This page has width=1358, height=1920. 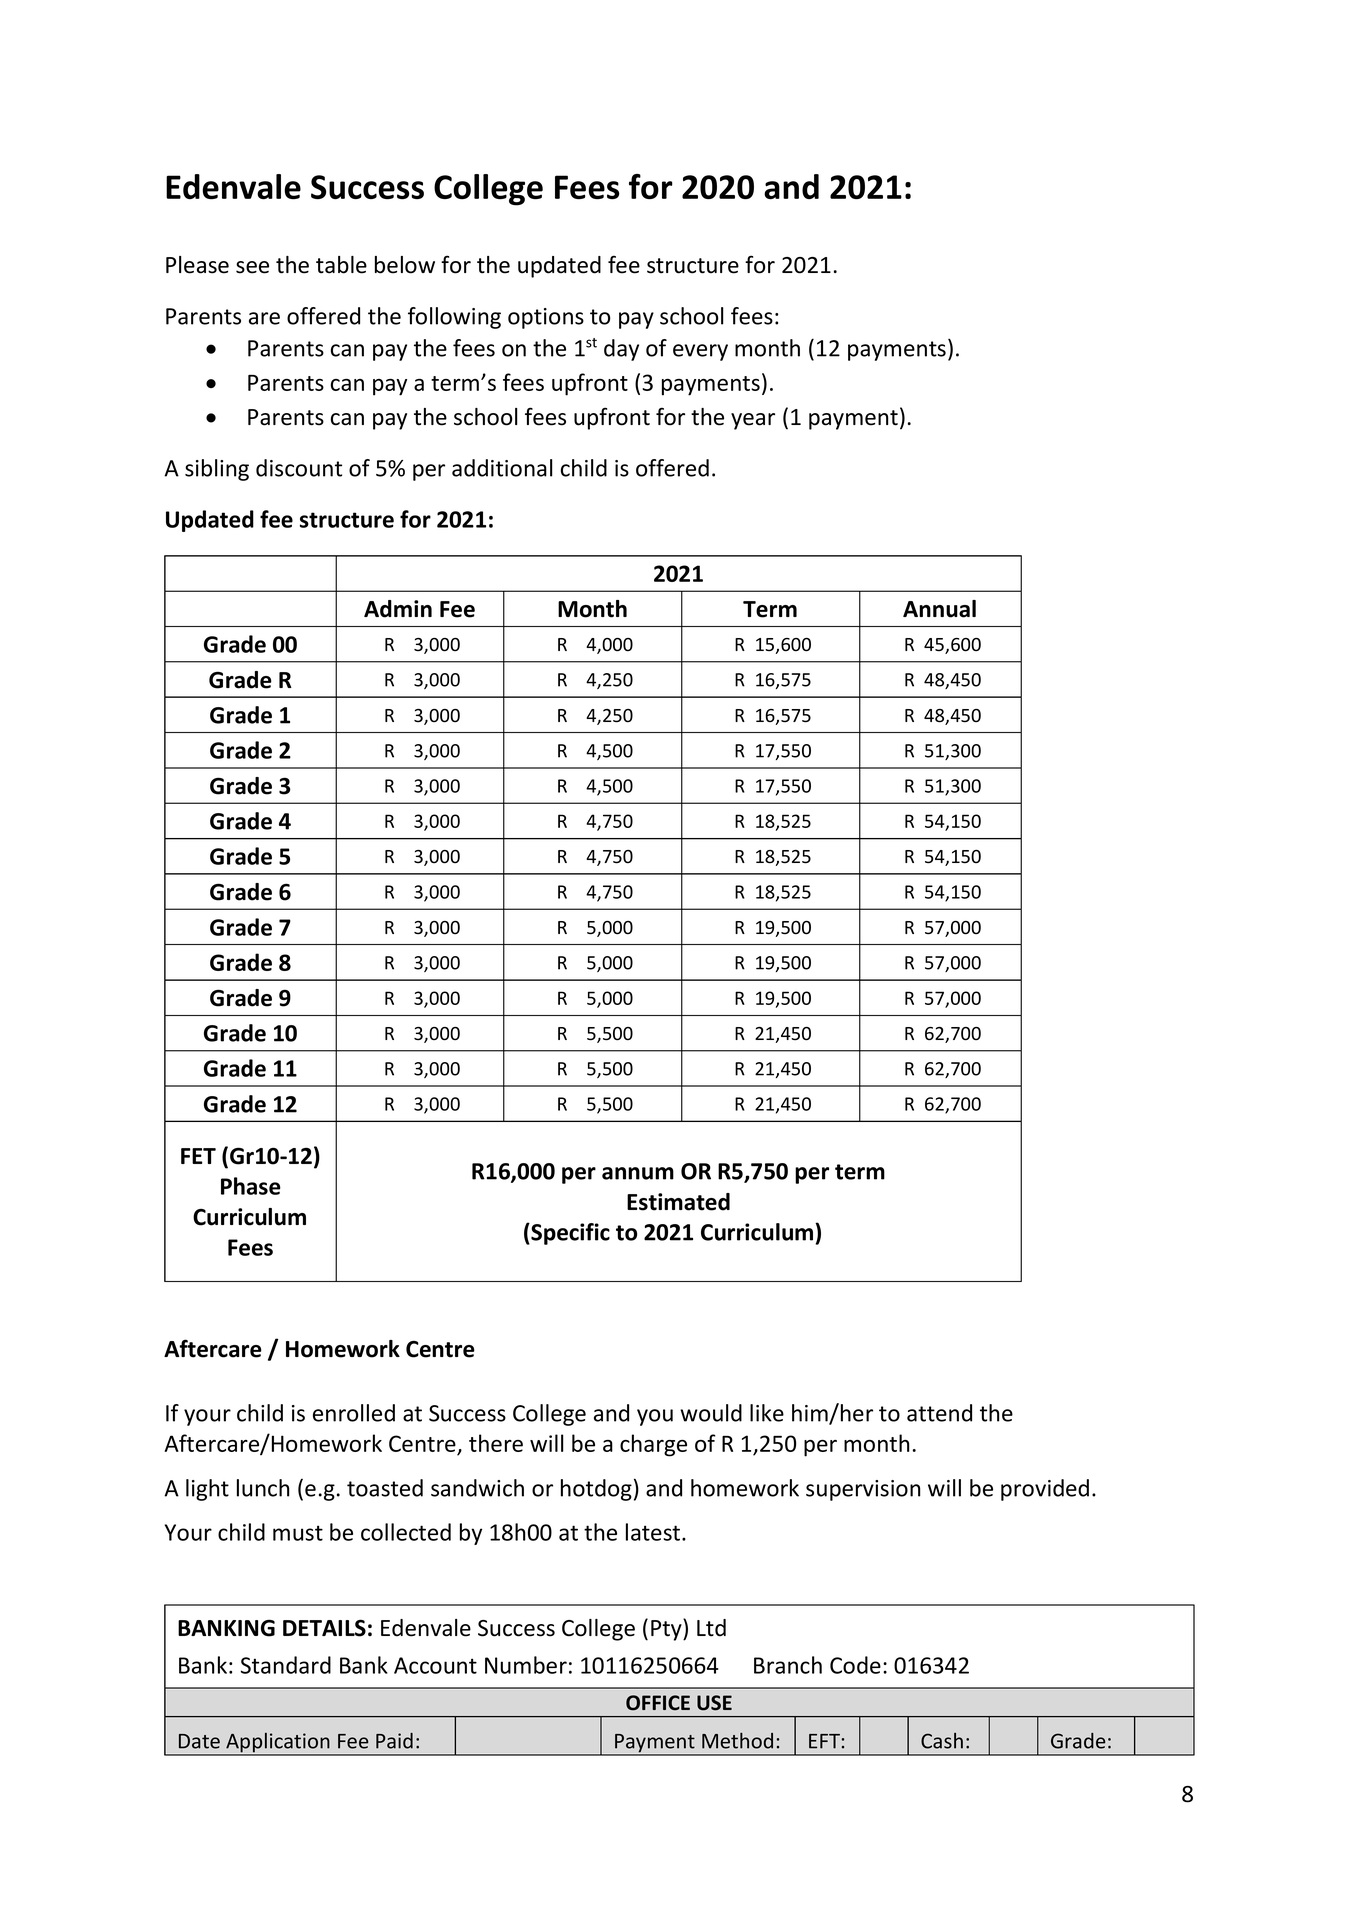 What do you see at coordinates (621, 350) in the page?
I see `day` at bounding box center [621, 350].
